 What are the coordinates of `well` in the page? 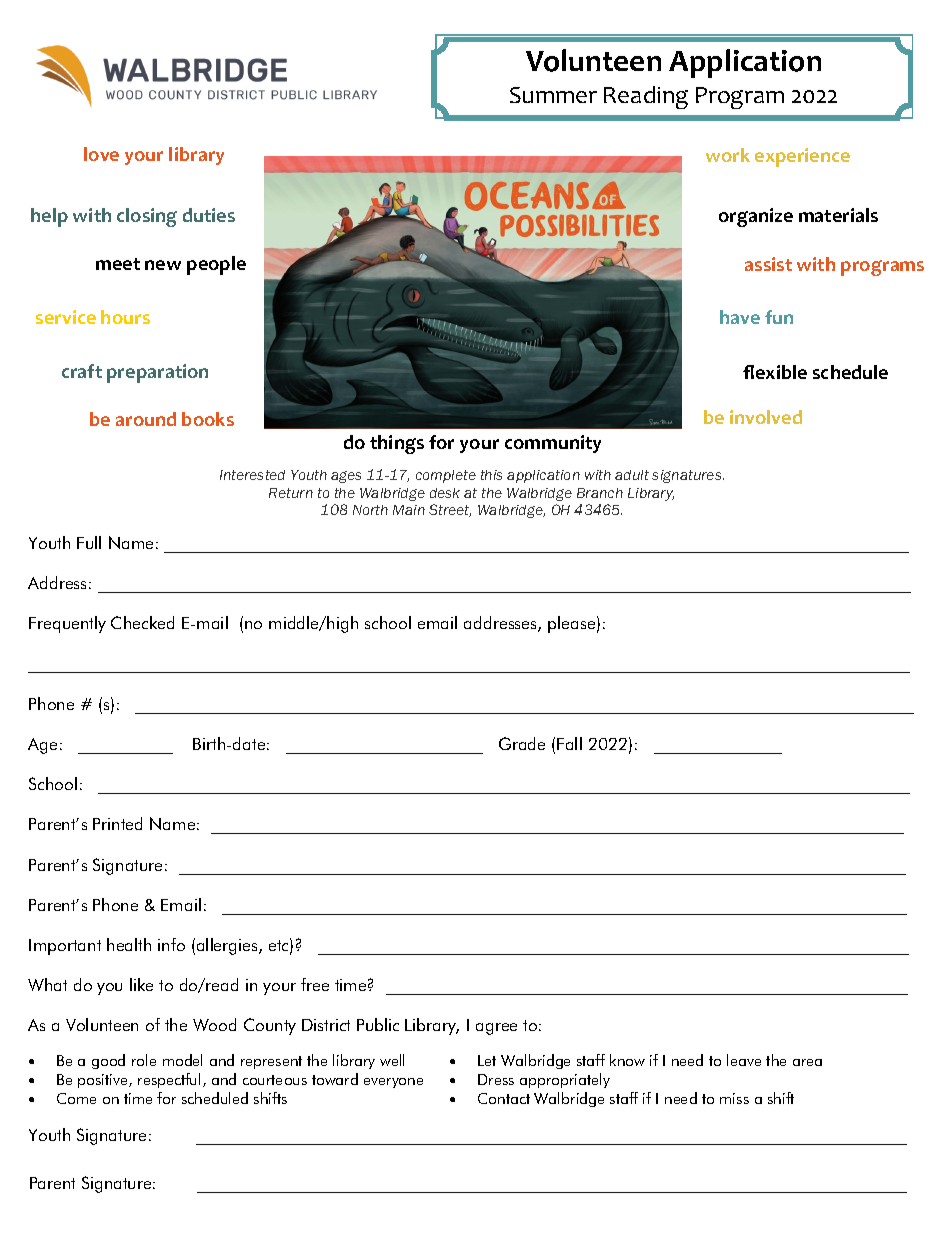 It's located at (392, 1060).
